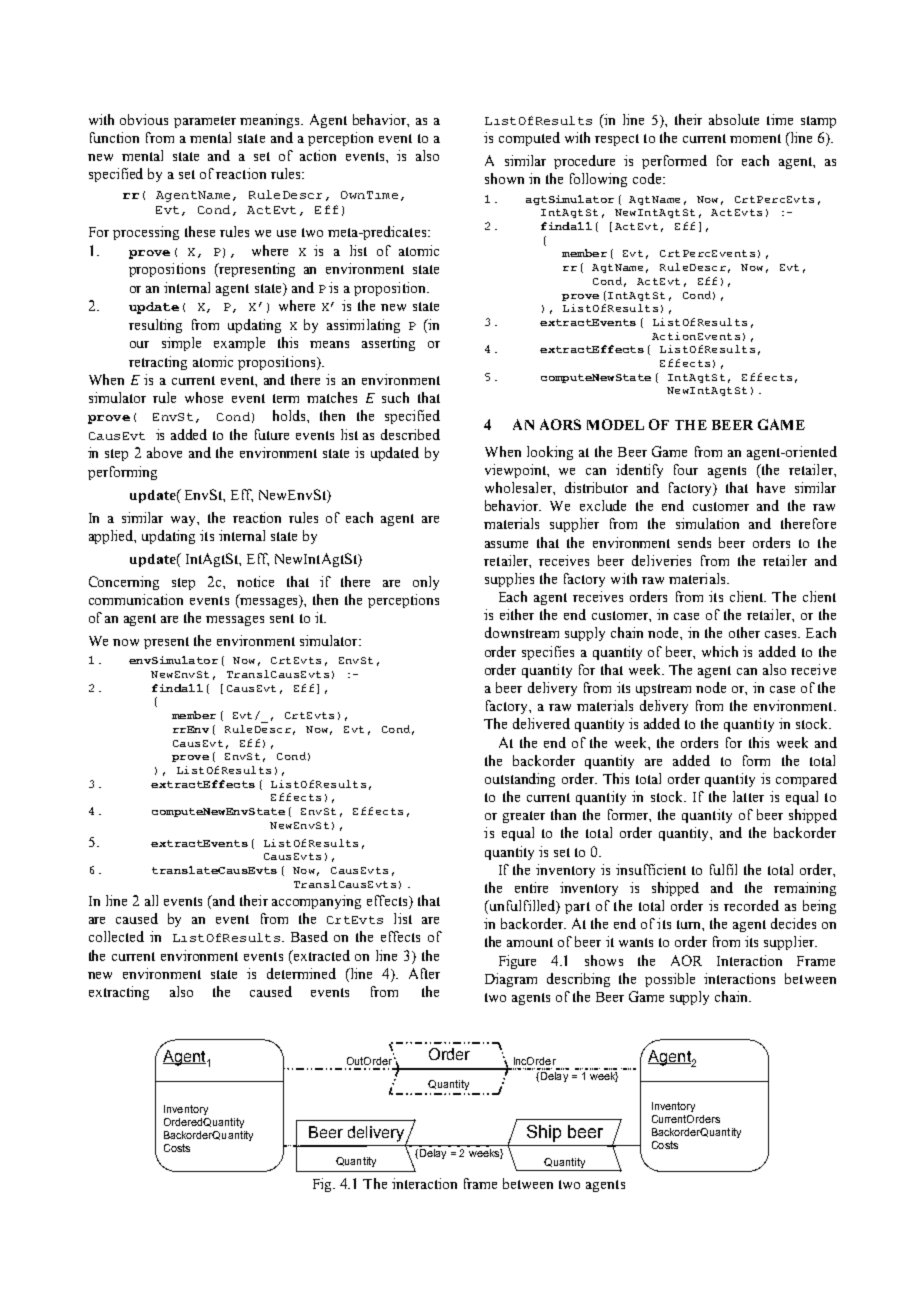 The width and height of the image is (924, 1308). Describe the element at coordinates (694, 542) in the image. I see `sends` at that location.
